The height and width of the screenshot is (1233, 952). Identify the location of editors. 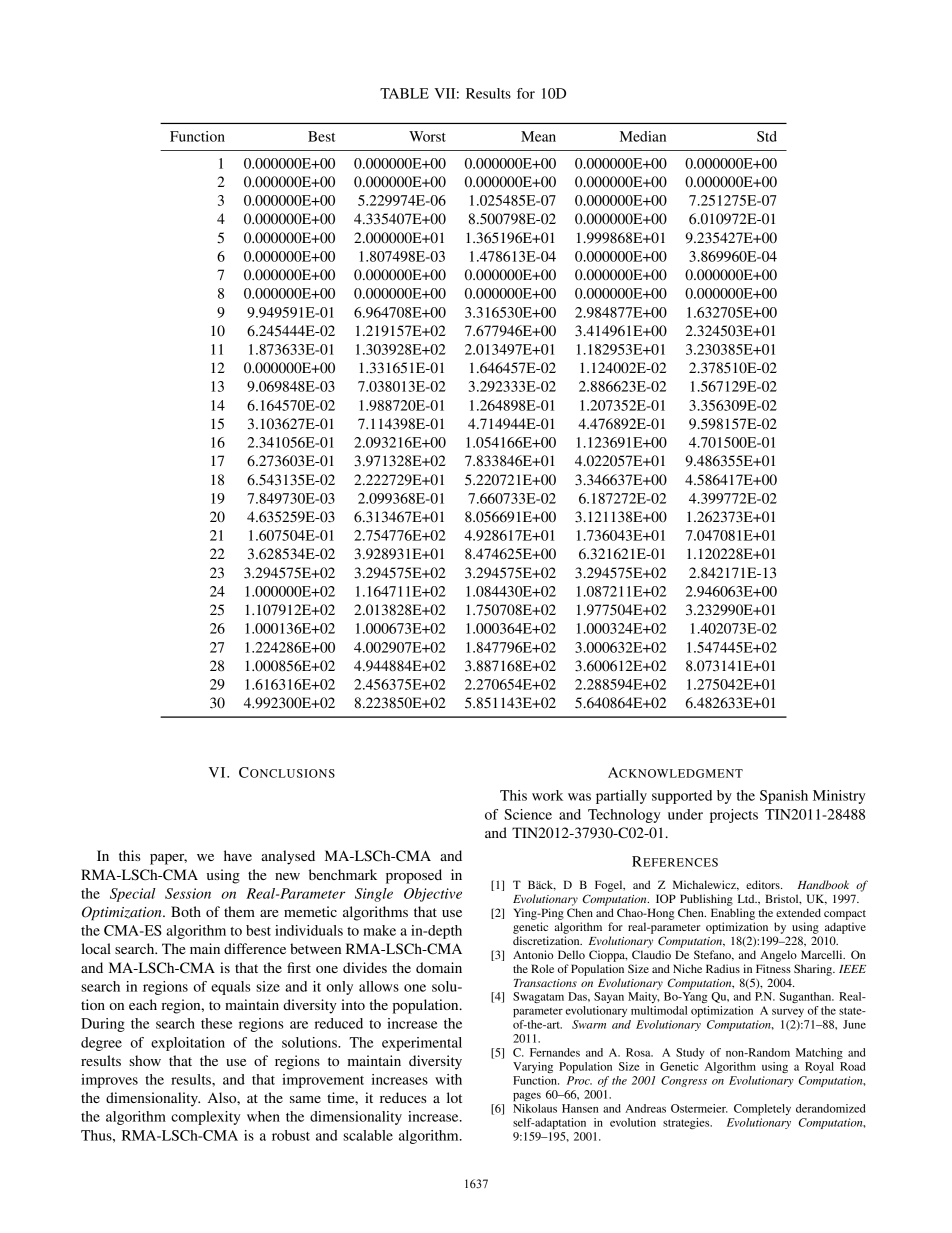
(764, 884).
